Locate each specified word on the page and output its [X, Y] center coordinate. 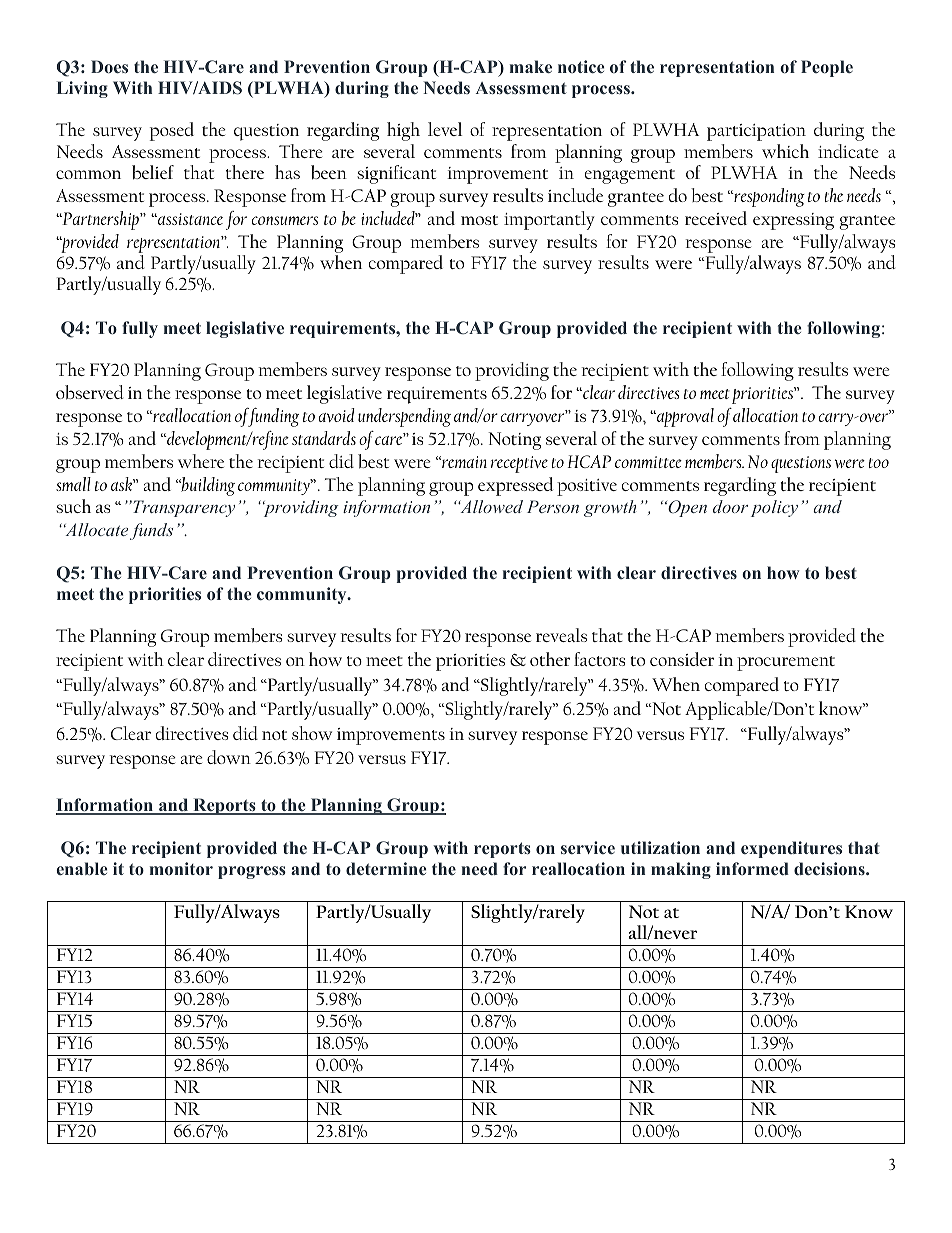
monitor [181, 868]
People [827, 68]
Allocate [97, 531]
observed [90, 392]
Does [109, 66]
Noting [514, 441]
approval [684, 417]
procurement [786, 663]
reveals [561, 635]
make [531, 66]
